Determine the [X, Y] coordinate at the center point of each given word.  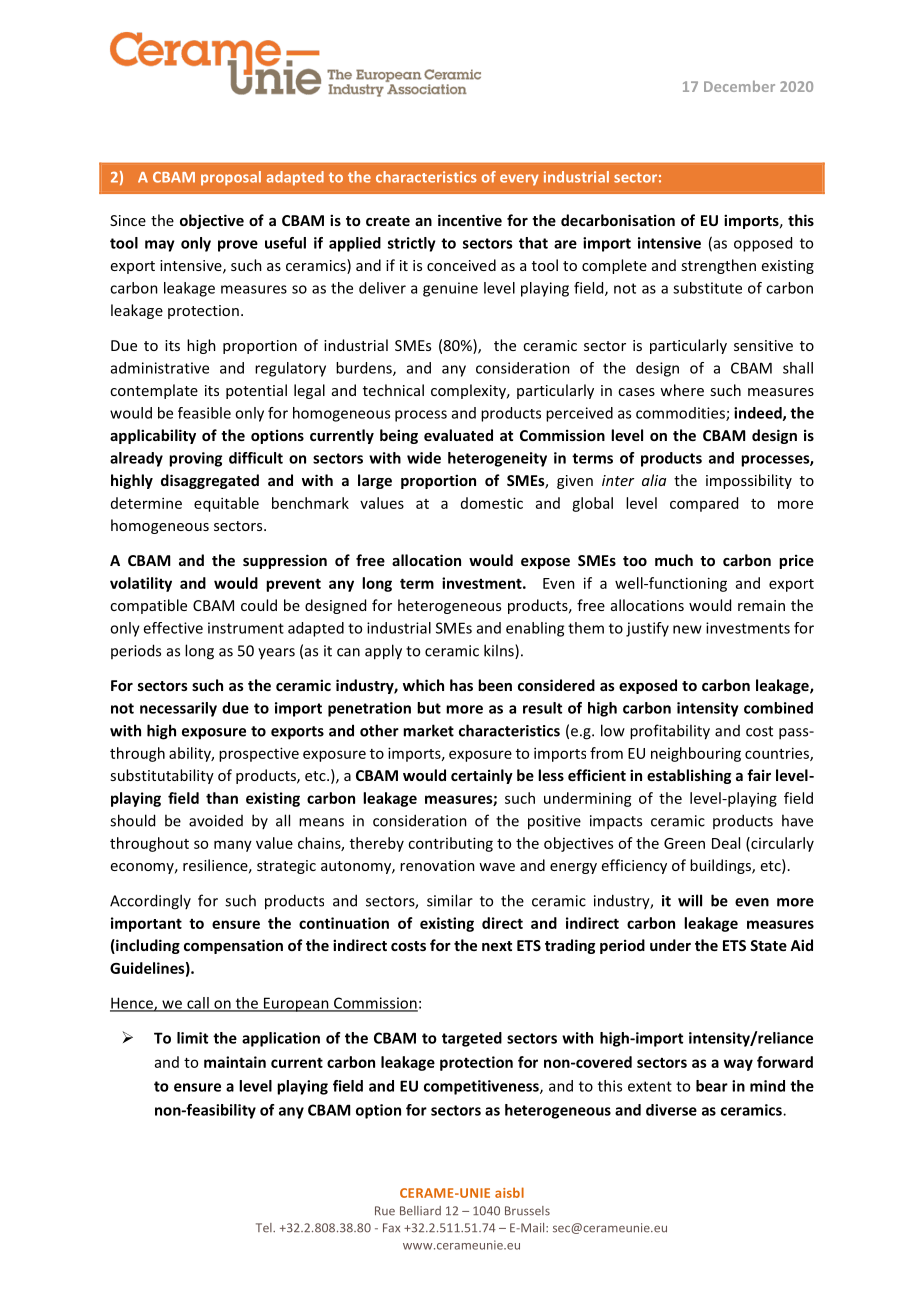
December [739, 86]
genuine [450, 289]
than [222, 798]
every [519, 180]
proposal [231, 178]
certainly [482, 776]
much [674, 560]
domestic [492, 503]
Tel [265, 1228]
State [768, 945]
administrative [160, 368]
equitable [226, 504]
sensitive [763, 345]
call [198, 1004]
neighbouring [696, 754]
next [497, 946]
